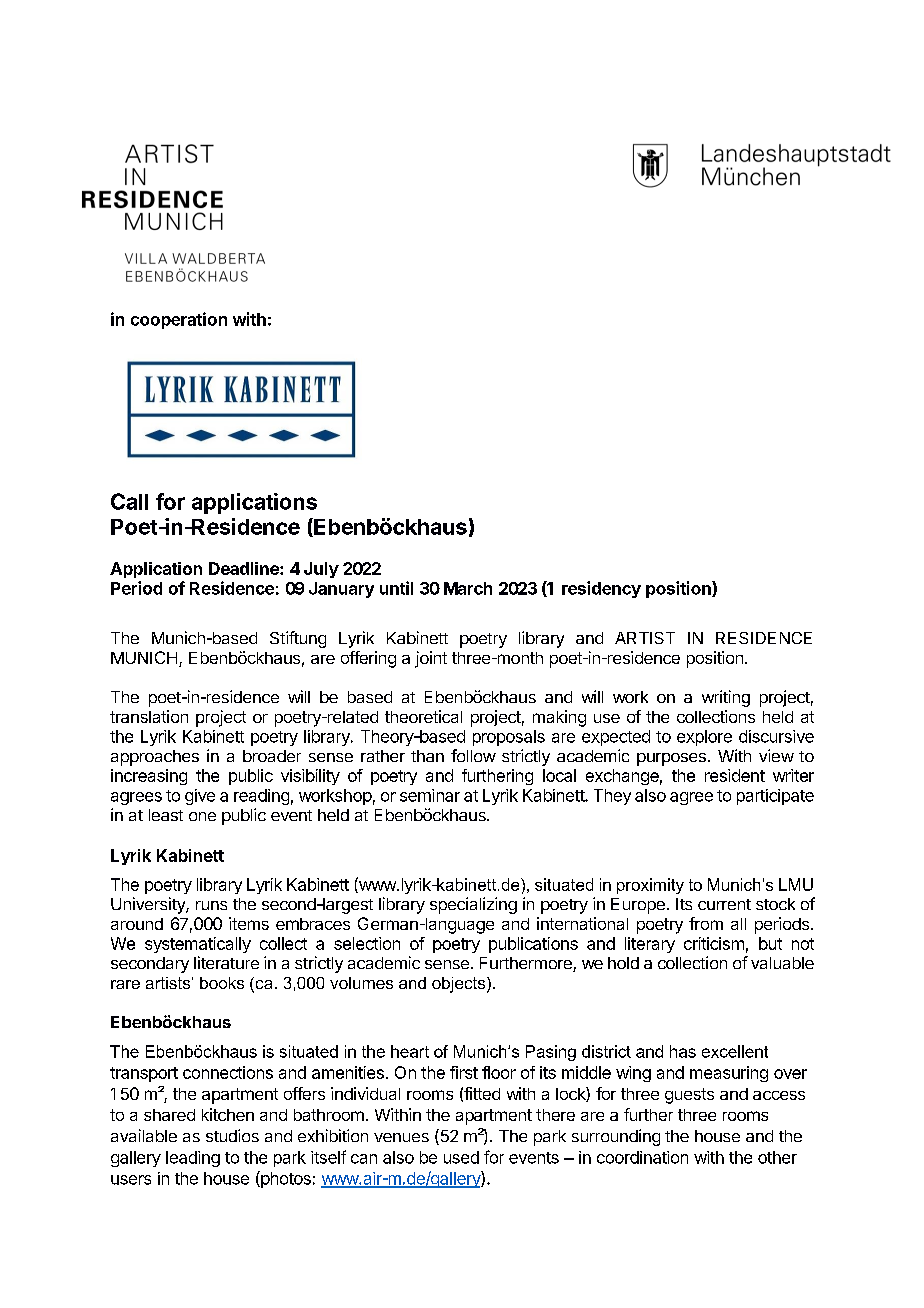  I want to click on participate, so click(775, 797).
